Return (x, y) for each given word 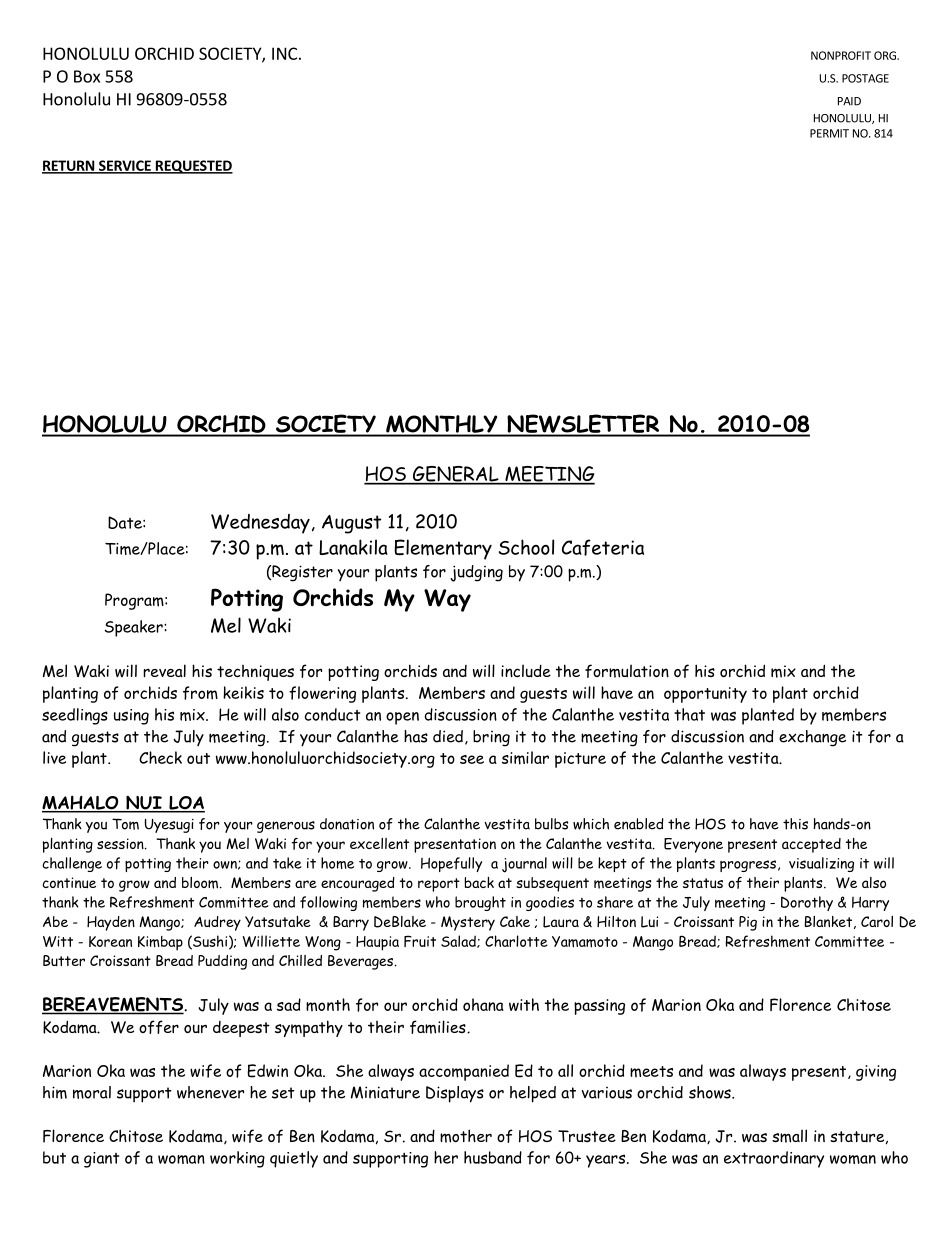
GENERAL (455, 475)
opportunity (705, 695)
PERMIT (829, 133)
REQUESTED (193, 167)
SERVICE (124, 166)
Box (87, 76)
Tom (125, 824)
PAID (849, 101)
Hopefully (451, 864)
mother (466, 1136)
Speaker (135, 628)
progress (748, 866)
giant (101, 1160)
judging (476, 573)
